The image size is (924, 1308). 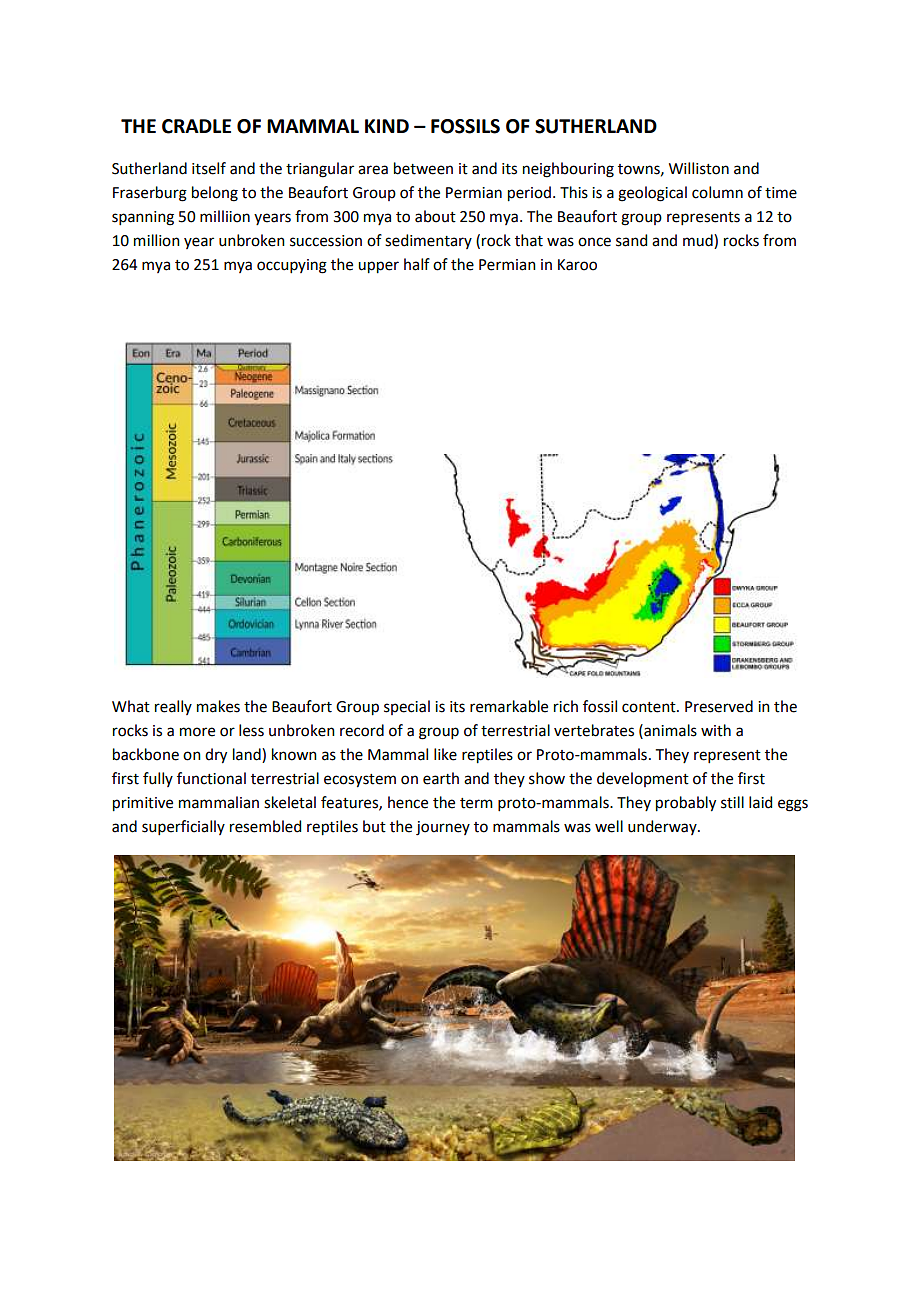 I want to click on between, so click(x=423, y=168).
